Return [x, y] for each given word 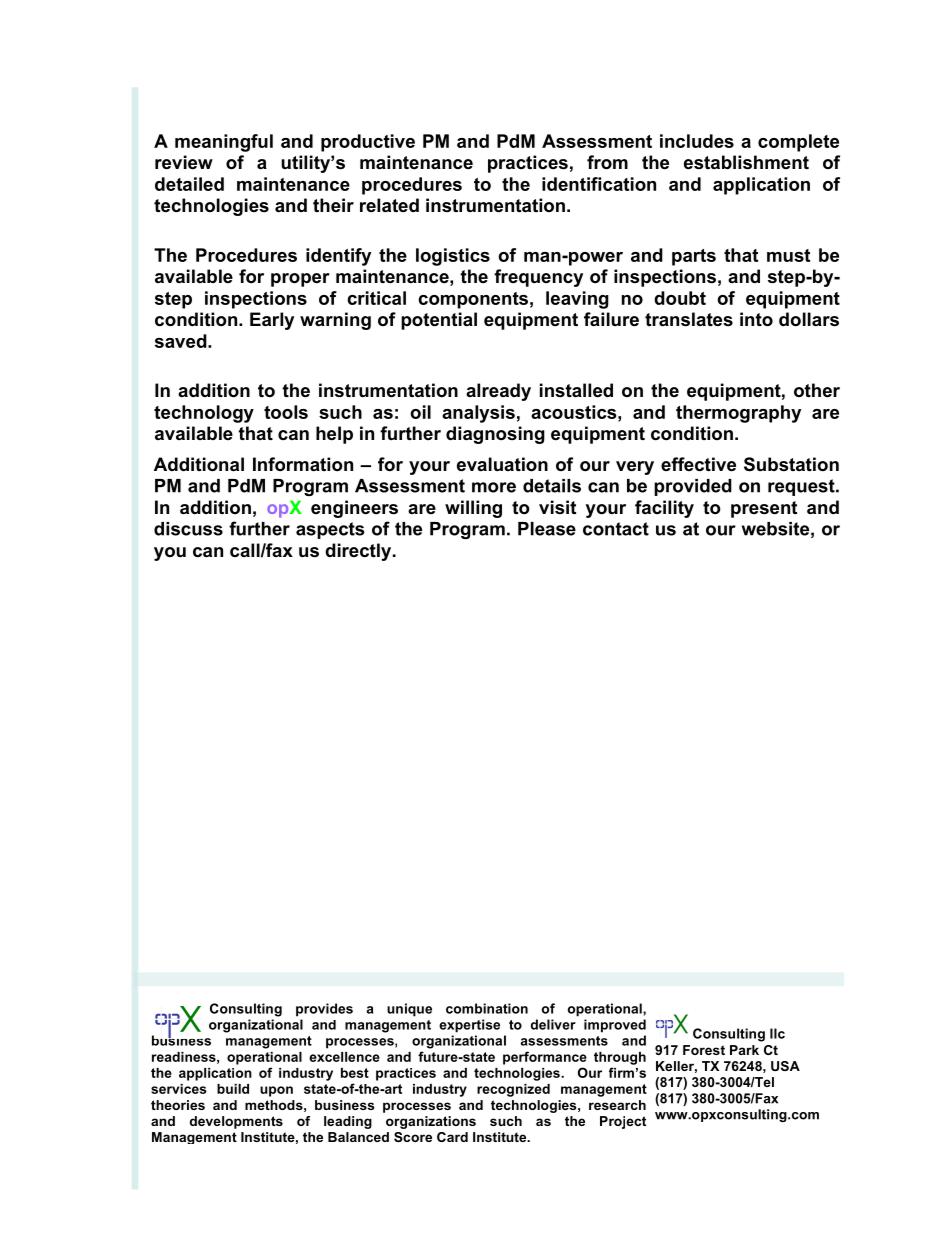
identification [599, 184]
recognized [513, 1090]
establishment [746, 162]
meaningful [224, 143]
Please [547, 529]
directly [359, 552]
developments [236, 1122]
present [764, 509]
